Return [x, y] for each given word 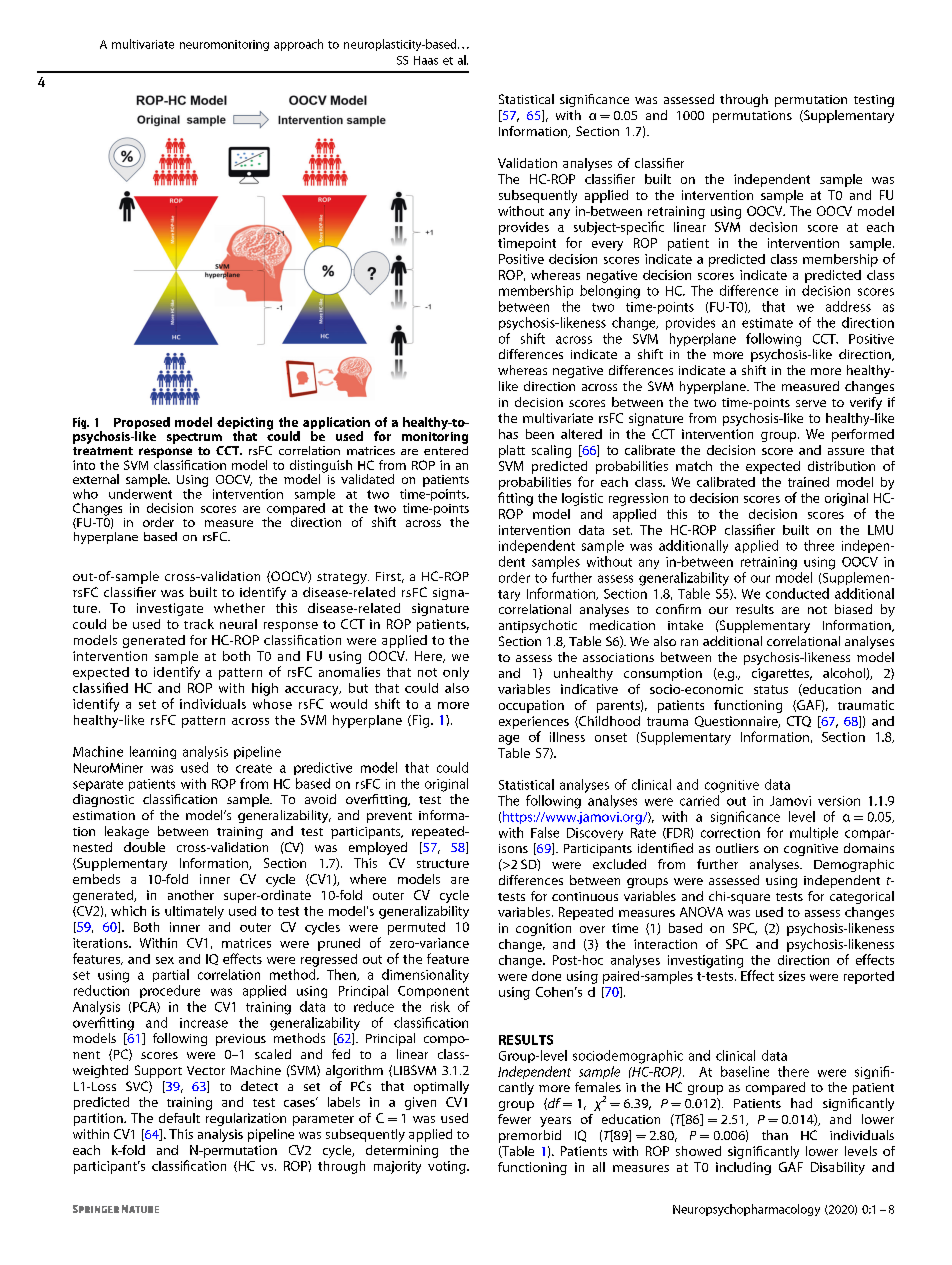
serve [811, 403]
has [508, 434]
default [179, 1118]
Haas [426, 60]
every [607, 246]
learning [153, 752]
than [775, 1135]
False [545, 832]
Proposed [142, 424]
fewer [514, 1119]
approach [298, 45]
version [839, 801]
